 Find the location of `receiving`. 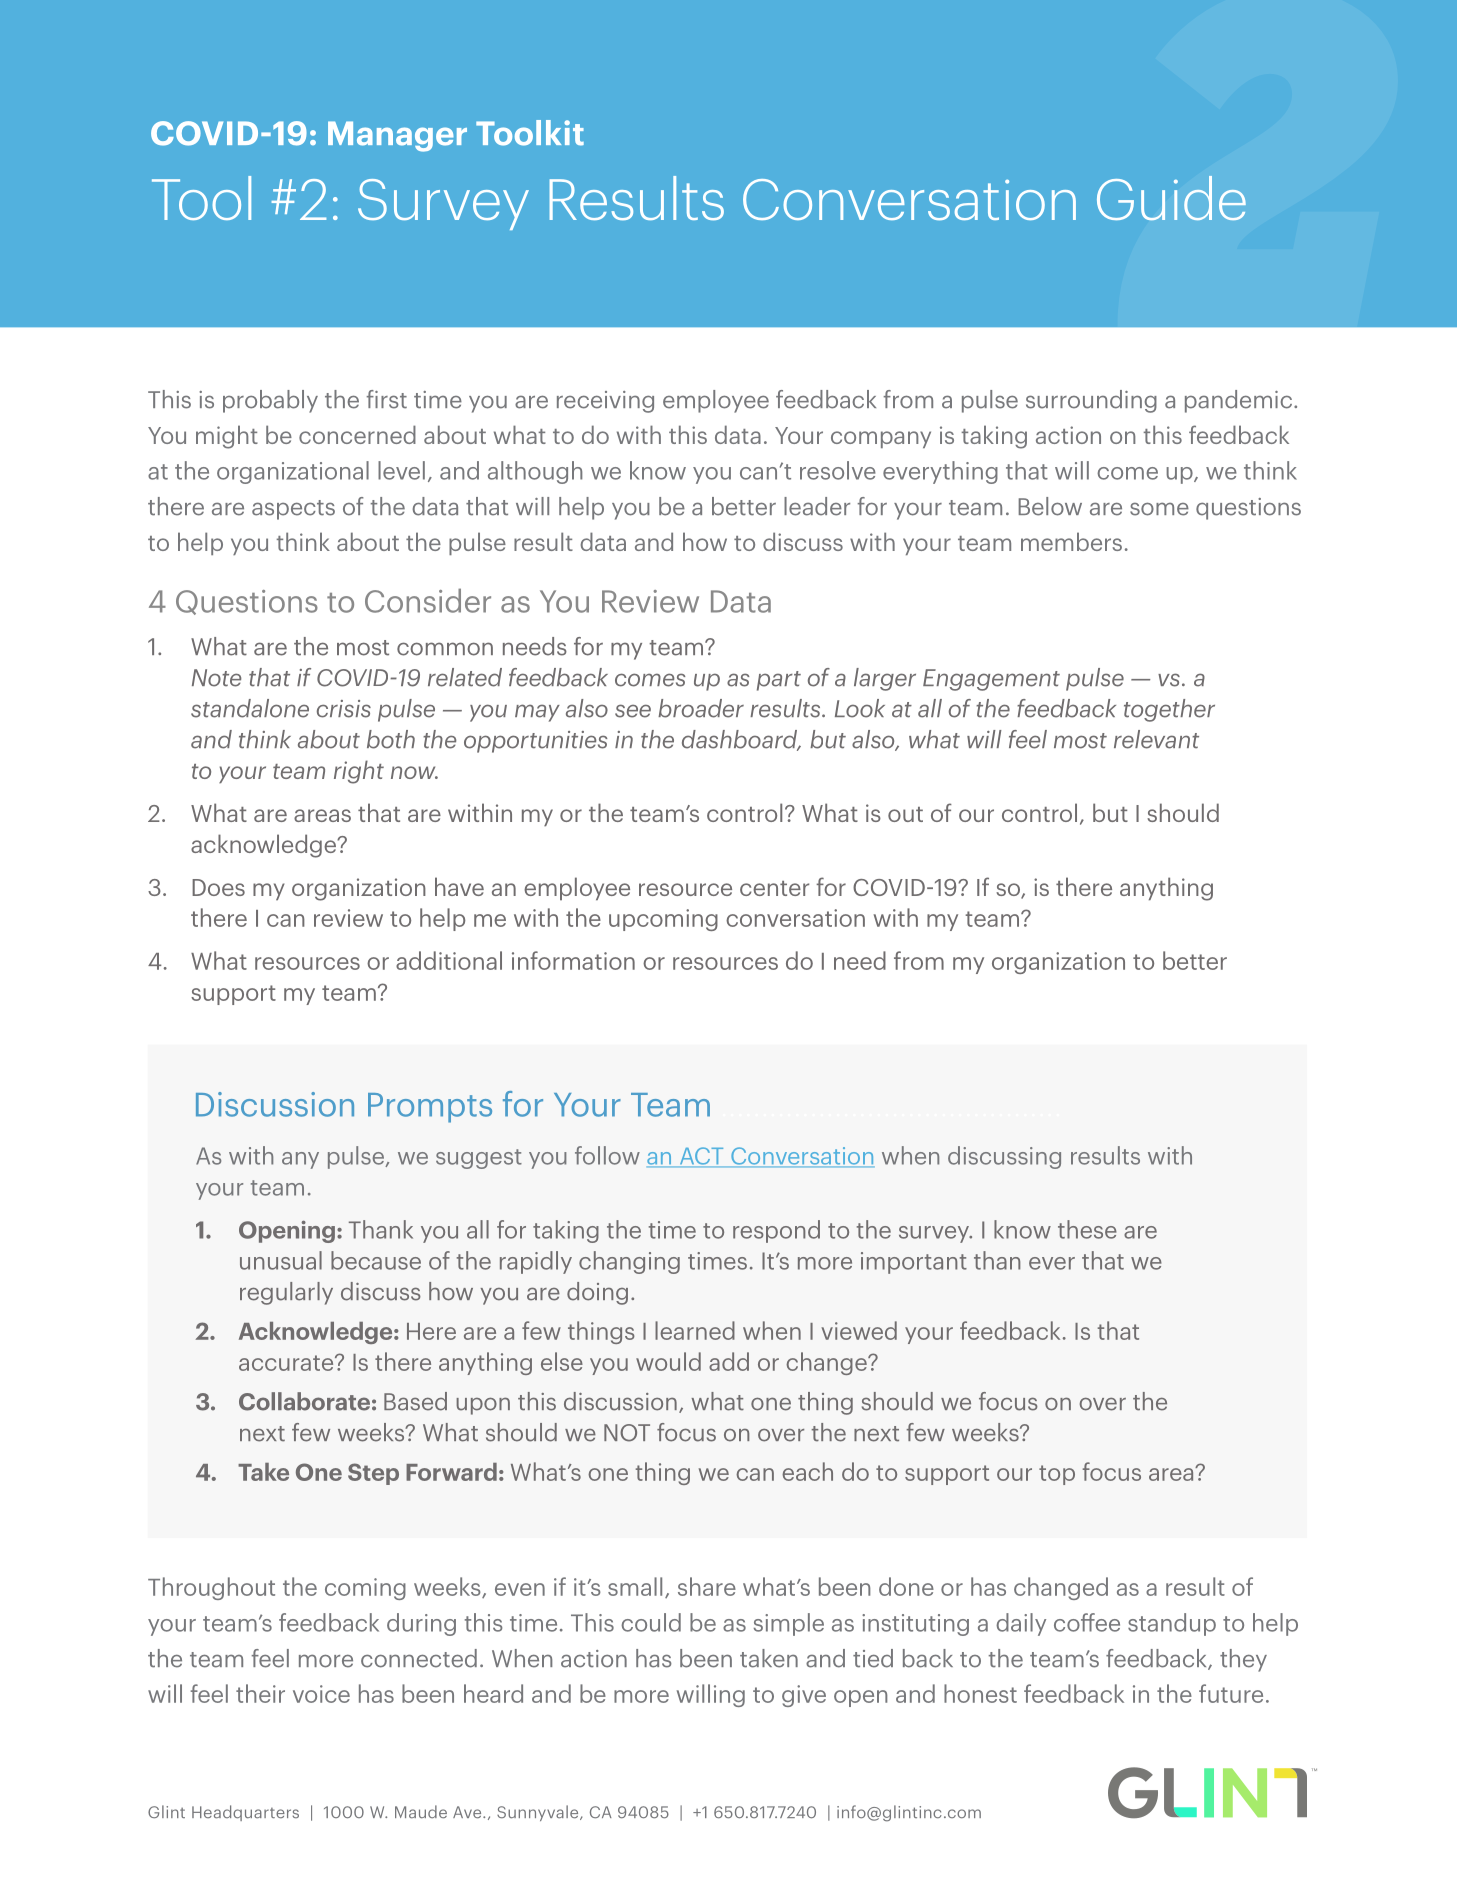

receiving is located at coordinates (605, 402).
